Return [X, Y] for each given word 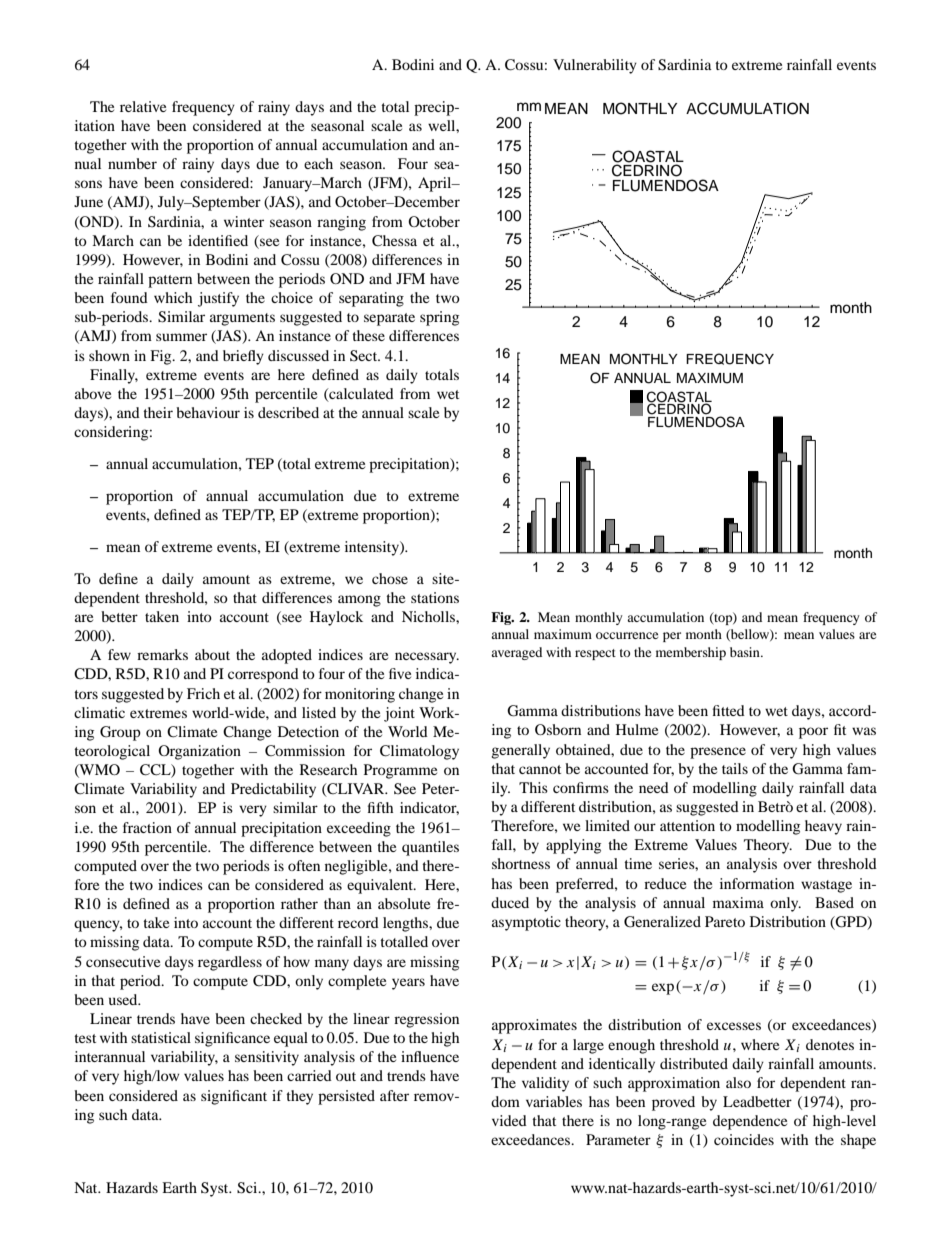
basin [746, 652]
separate [389, 319]
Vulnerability [595, 66]
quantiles [430, 848]
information [757, 883]
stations [435, 597]
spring [439, 318]
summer [181, 337]
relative [143, 106]
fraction [147, 827]
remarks [162, 654]
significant [234, 1097]
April [436, 184]
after [394, 1095]
